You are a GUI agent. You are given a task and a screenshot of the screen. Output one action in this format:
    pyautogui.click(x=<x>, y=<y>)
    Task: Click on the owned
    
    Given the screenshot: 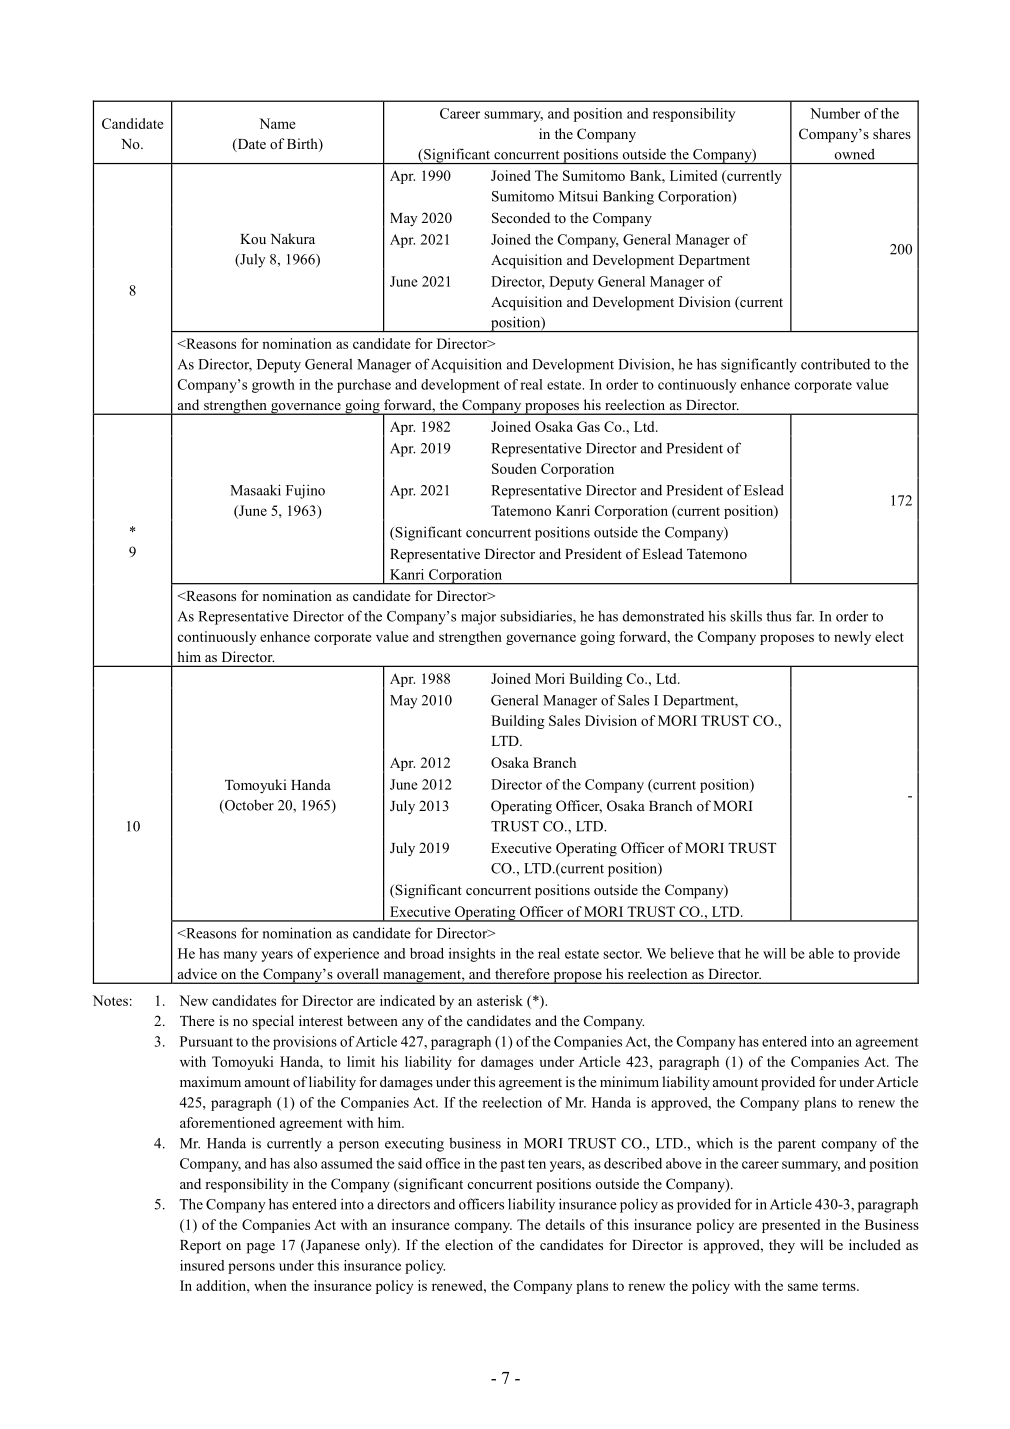 What is the action you would take?
    pyautogui.click(x=855, y=154)
